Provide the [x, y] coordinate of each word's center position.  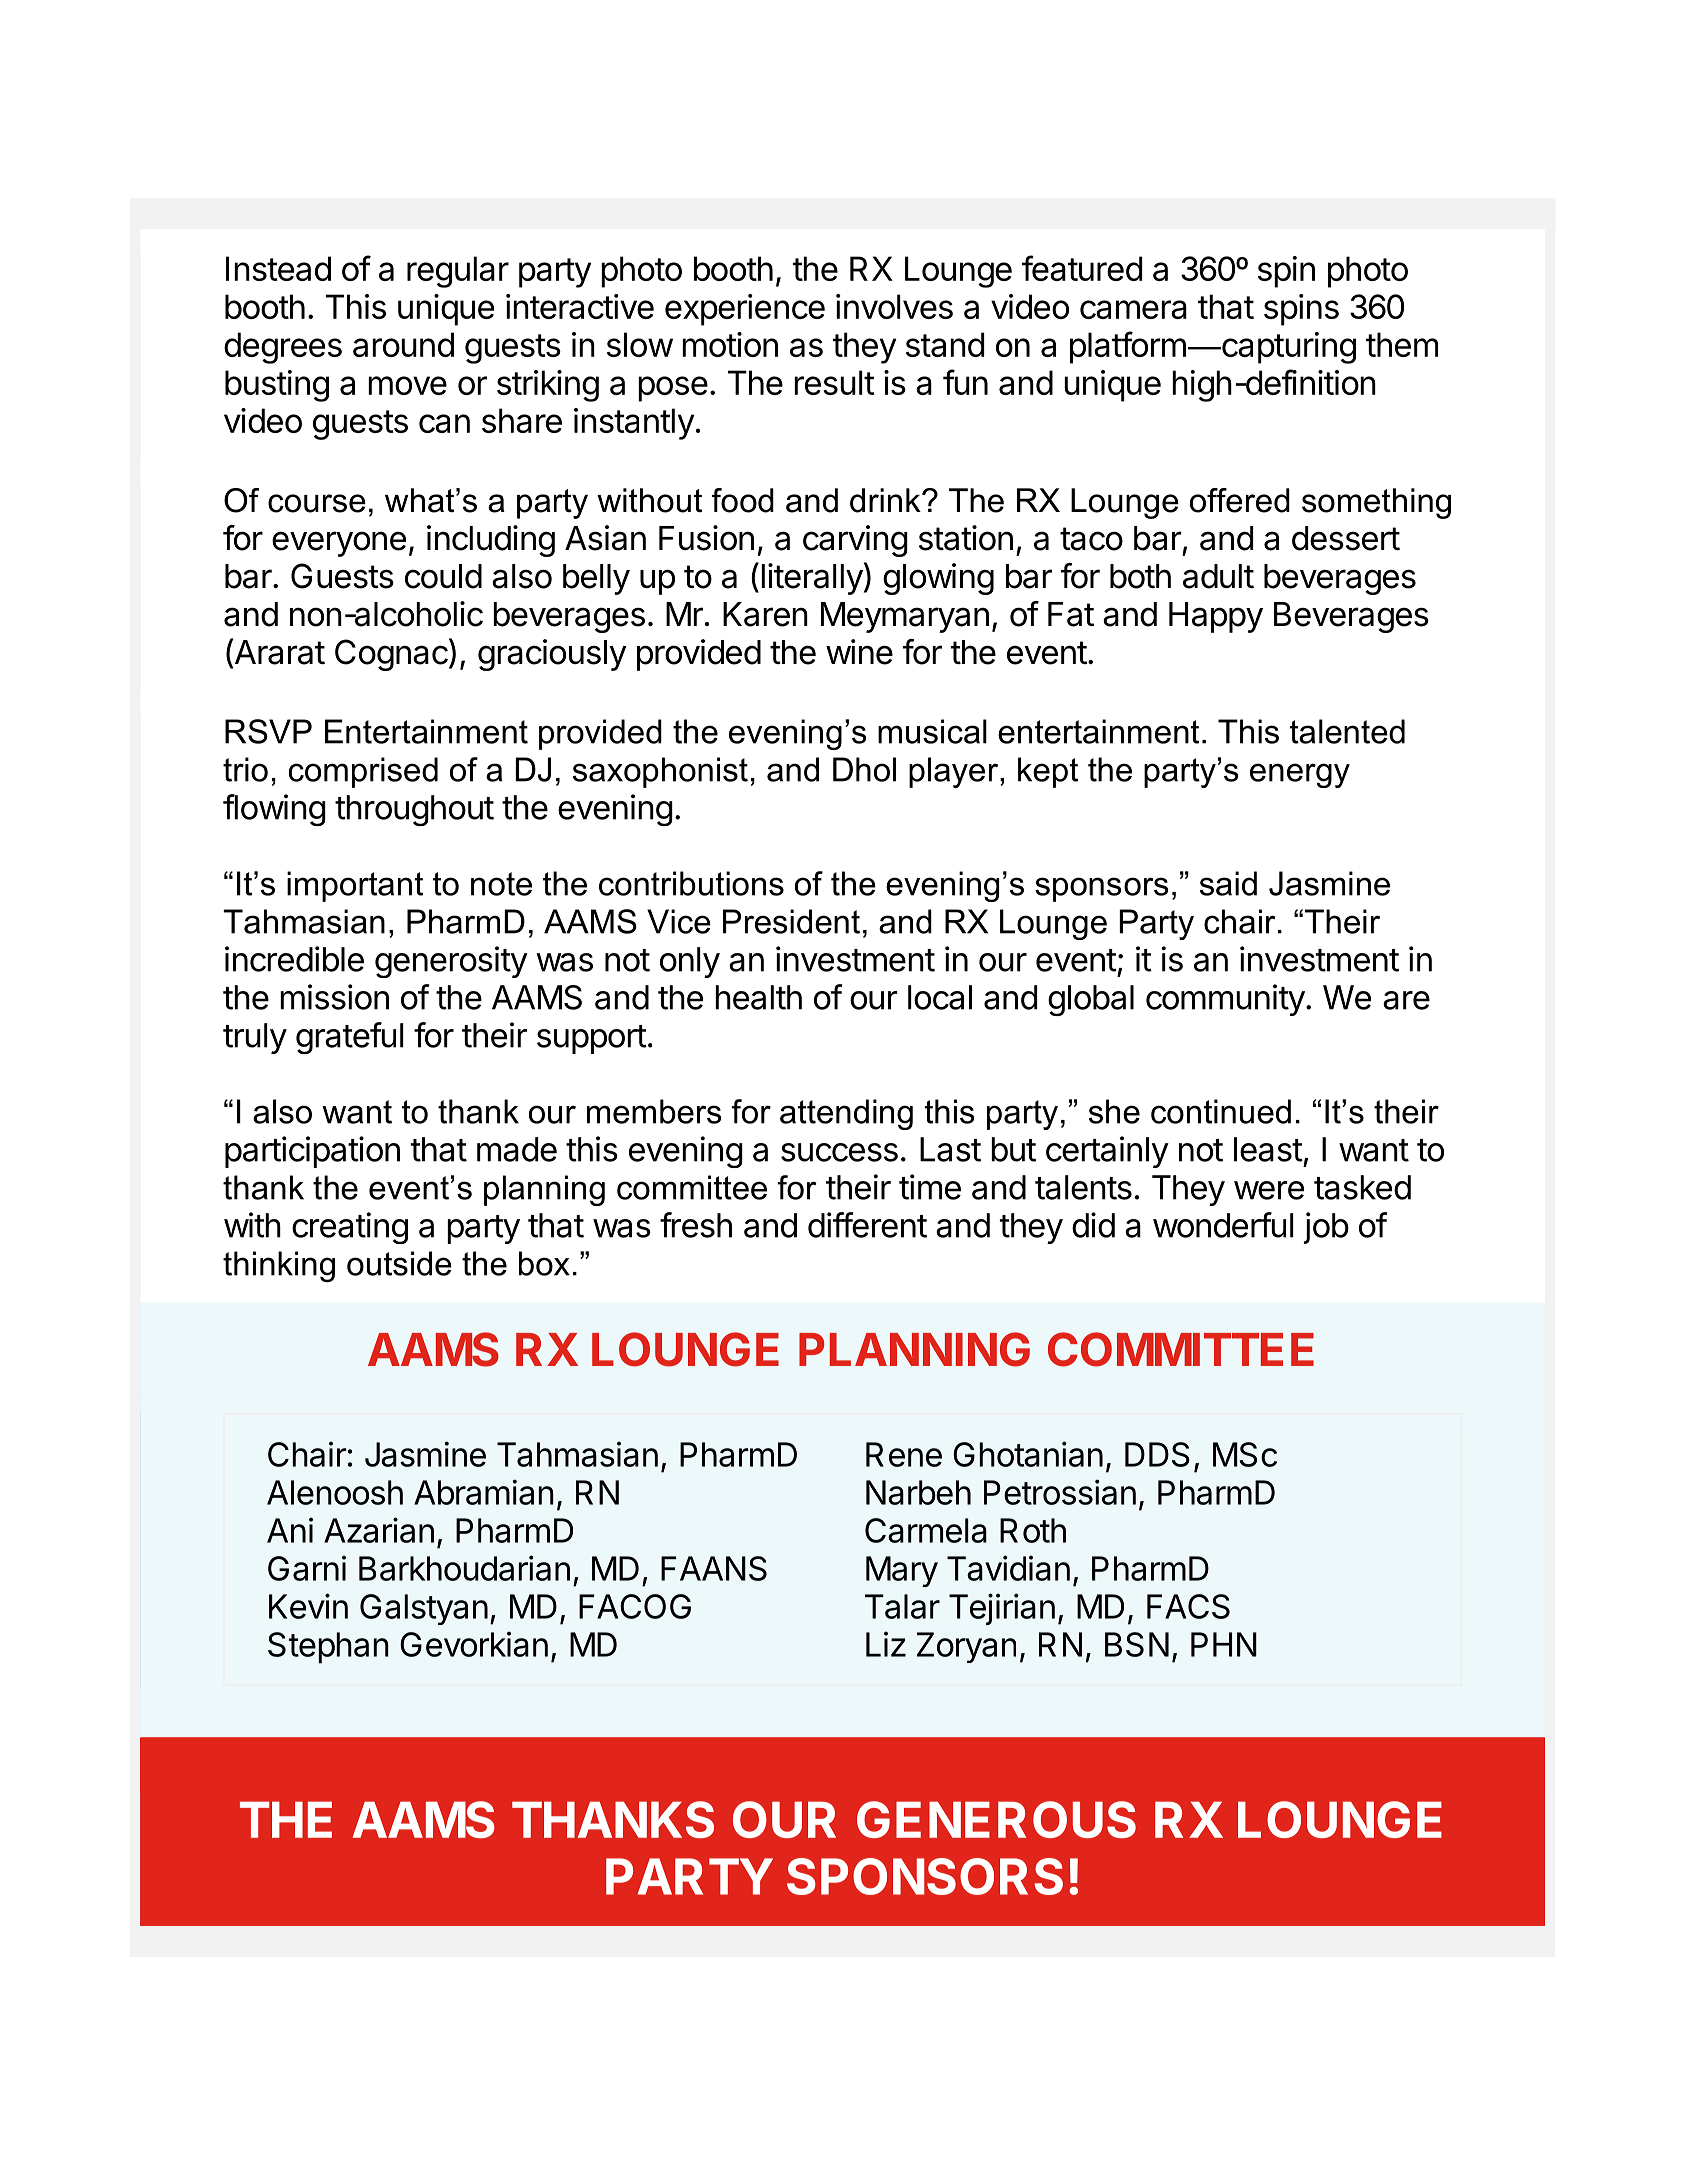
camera [1133, 309]
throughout [414, 810]
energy [1300, 775]
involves [894, 306]
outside [399, 1263]
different [867, 1225]
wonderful [1223, 1225]
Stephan [328, 1648]
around [403, 344]
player [955, 772]
